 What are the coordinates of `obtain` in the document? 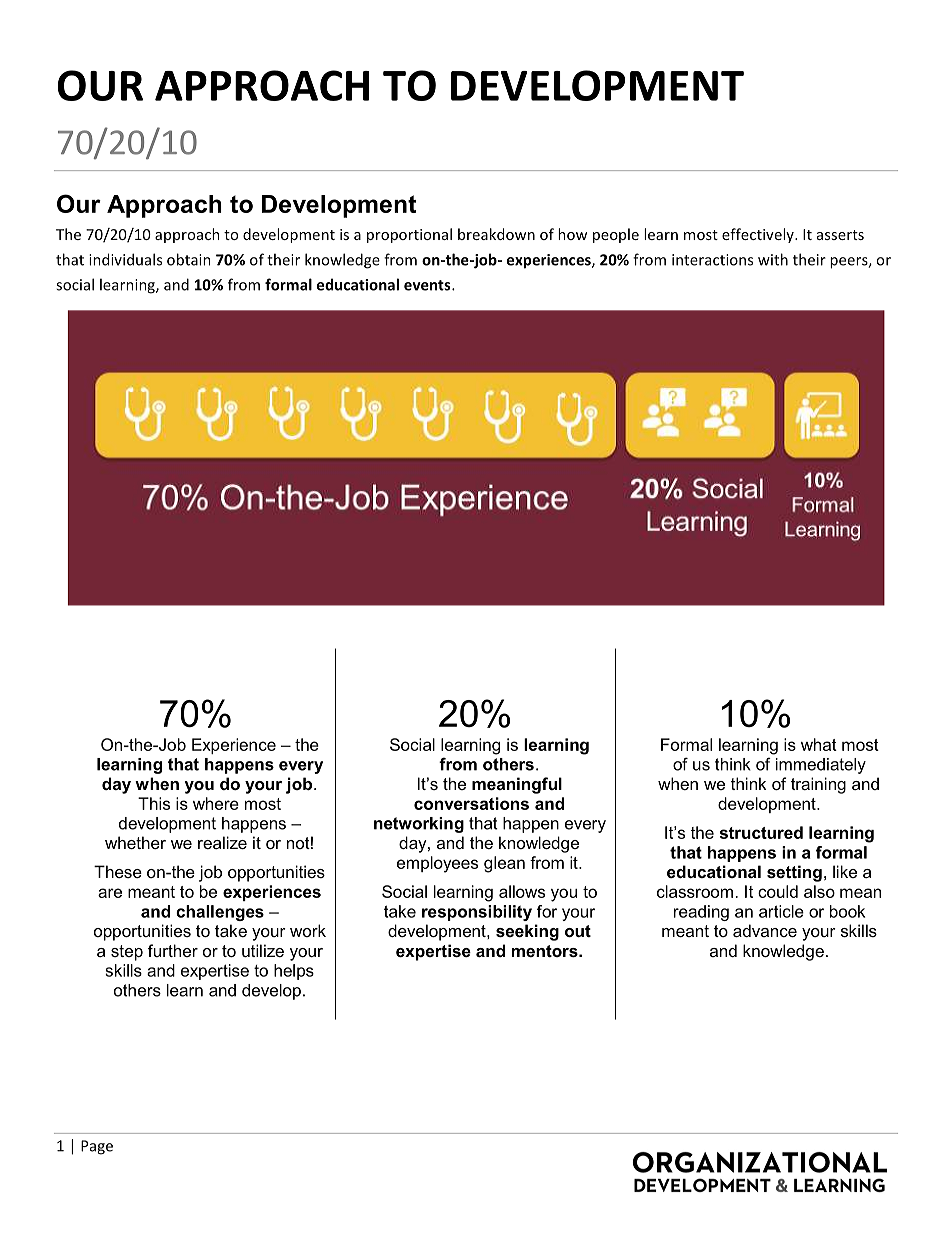 It's located at (189, 259).
